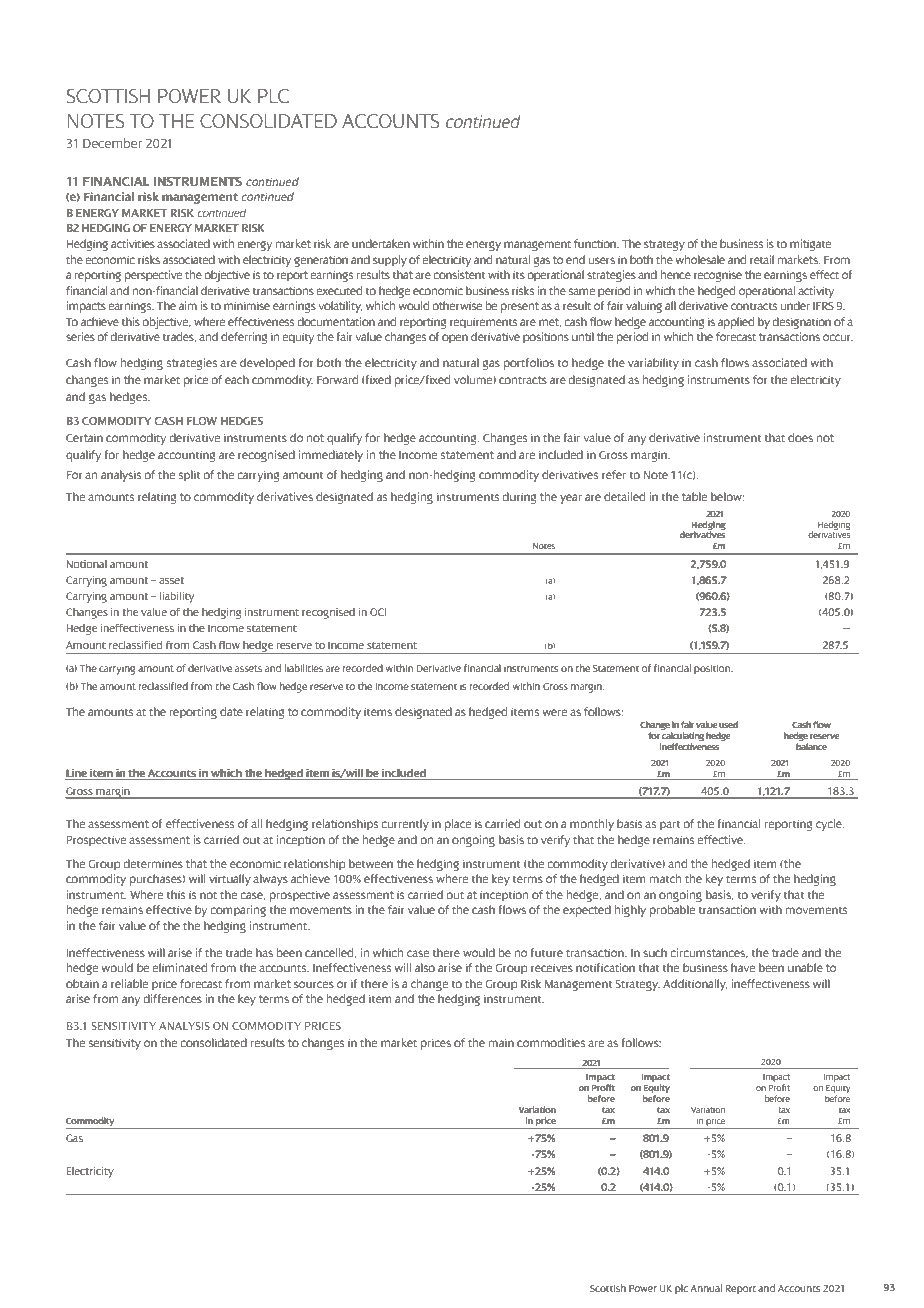 The width and height of the page is (924, 1308). What do you see at coordinates (672, 911) in the page?
I see `probable` at bounding box center [672, 911].
